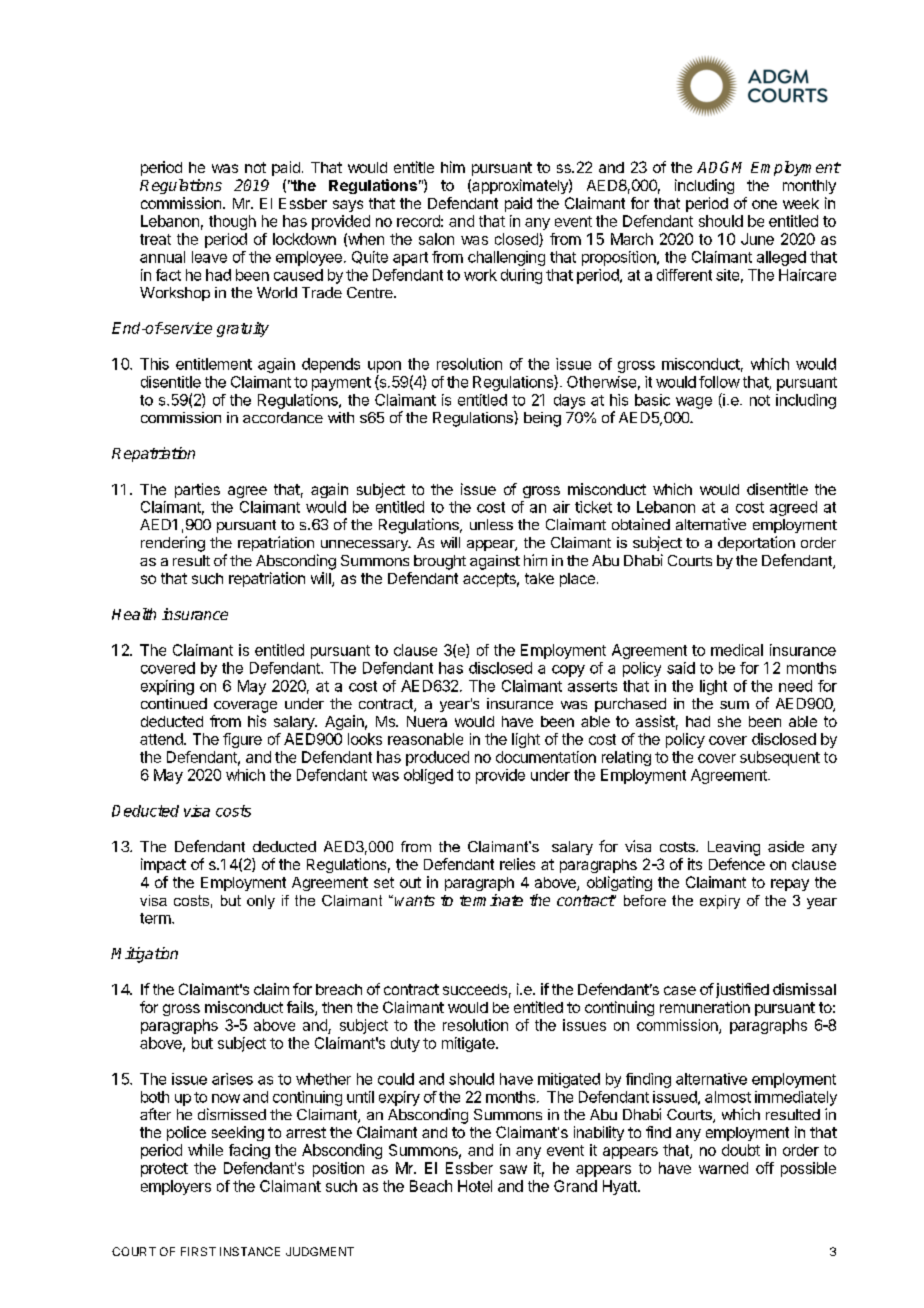 This screenshot has height=1308, width=924. I want to click on FIRST, so click(198, 1251).
